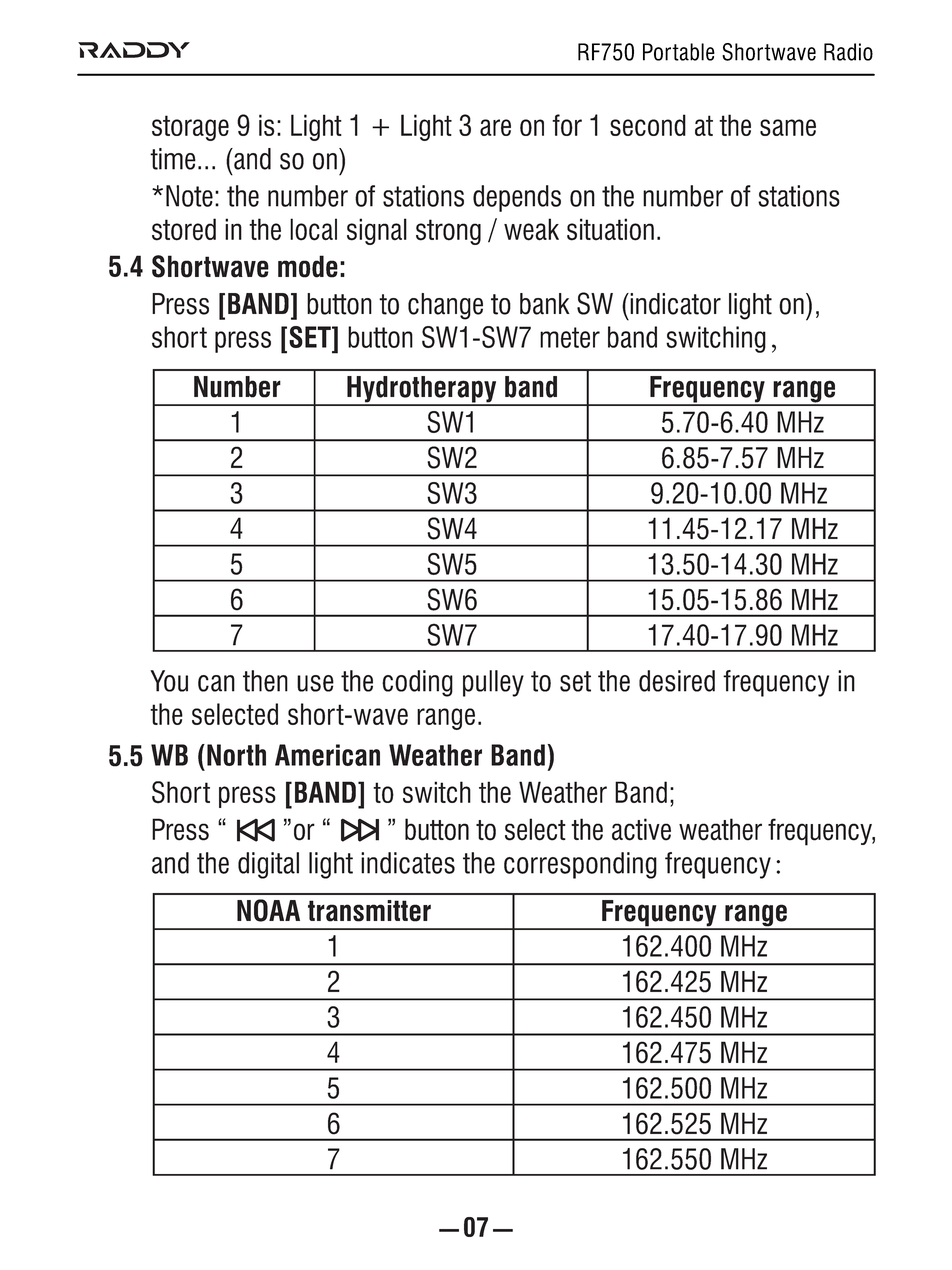  Describe the element at coordinates (788, 127) in the screenshot. I see `same` at that location.
